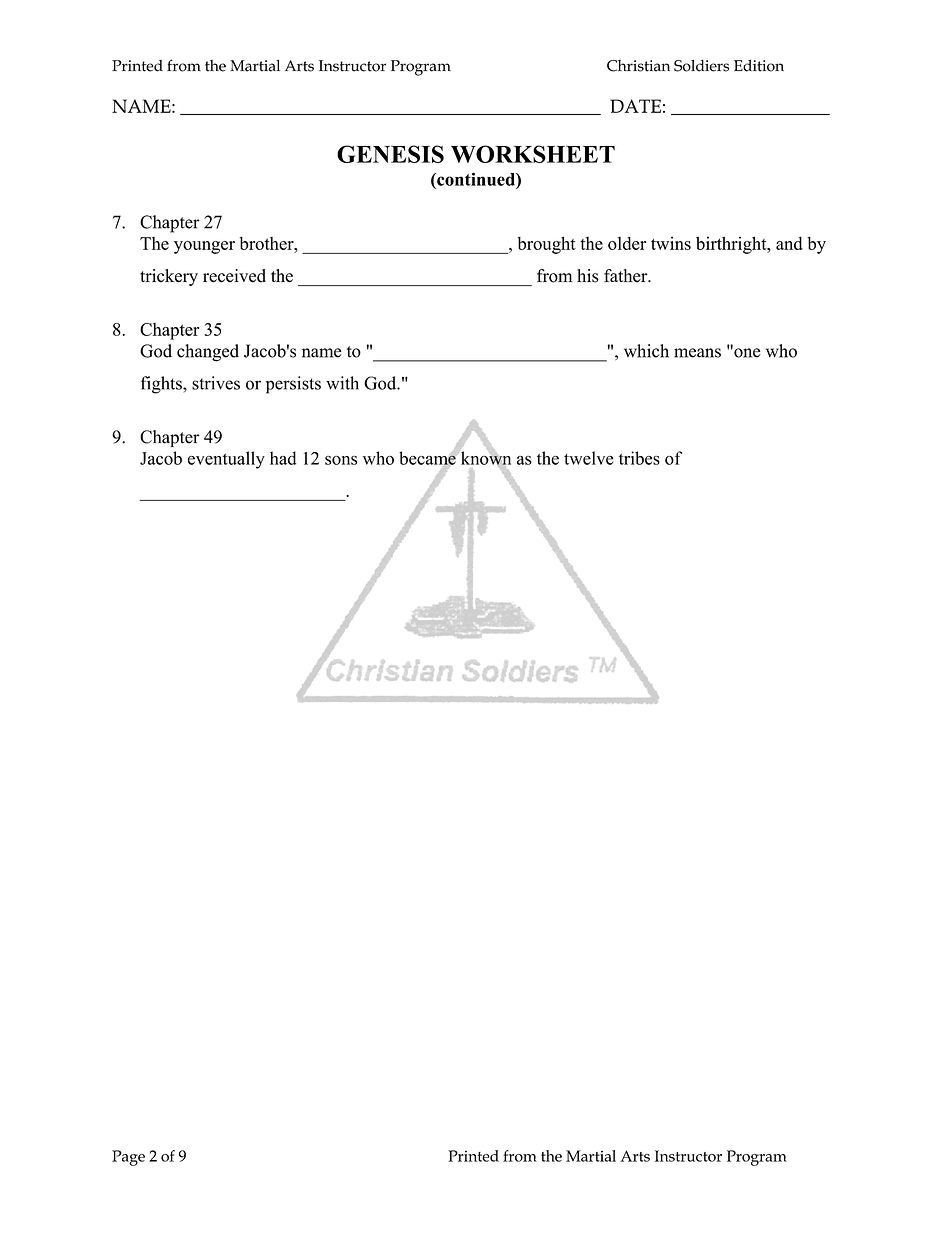 The width and height of the screenshot is (952, 1233). What do you see at coordinates (589, 458) in the screenshot?
I see `twelve` at bounding box center [589, 458].
